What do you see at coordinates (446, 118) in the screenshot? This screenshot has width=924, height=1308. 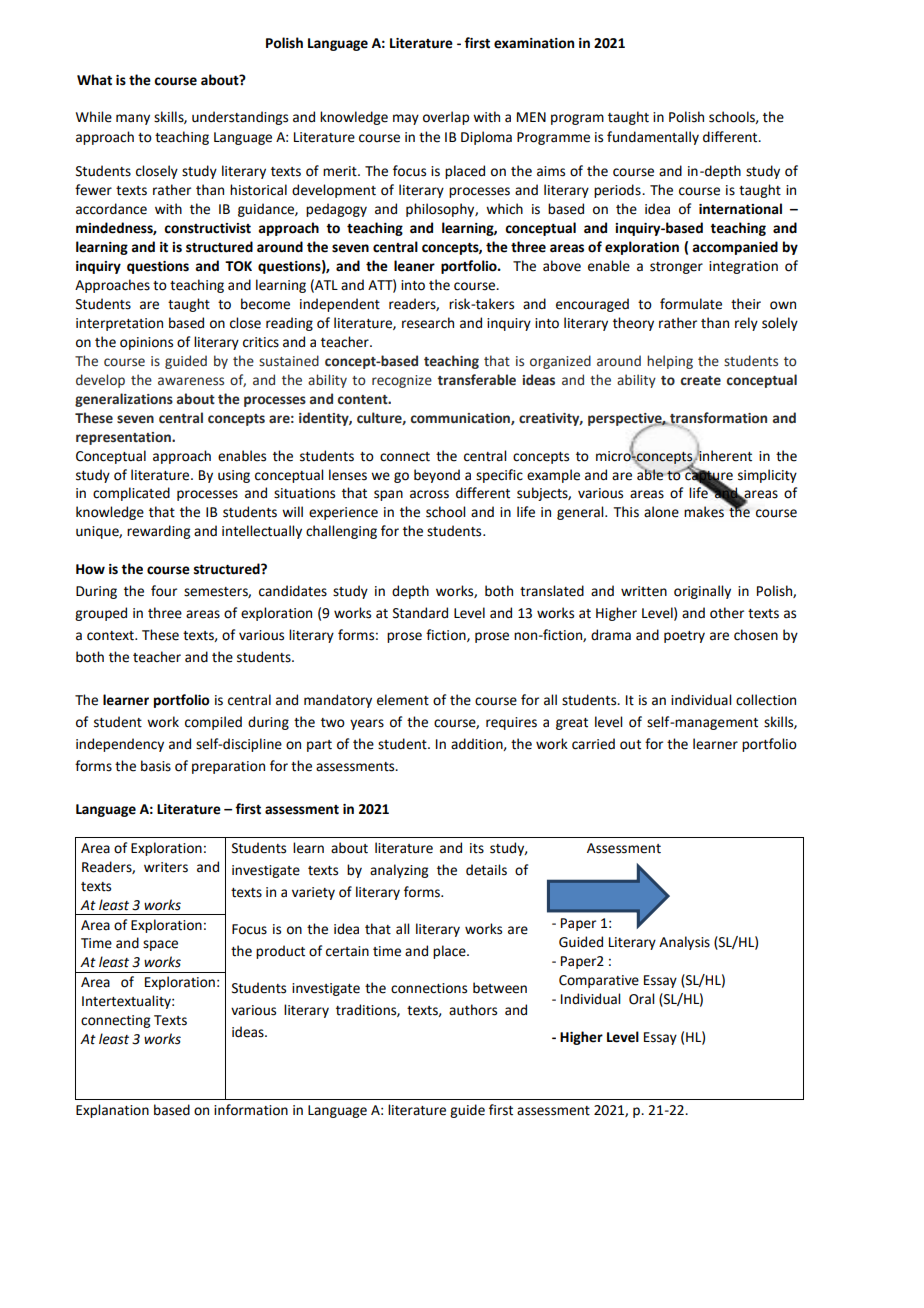 I see `overlap` at bounding box center [446, 118].
